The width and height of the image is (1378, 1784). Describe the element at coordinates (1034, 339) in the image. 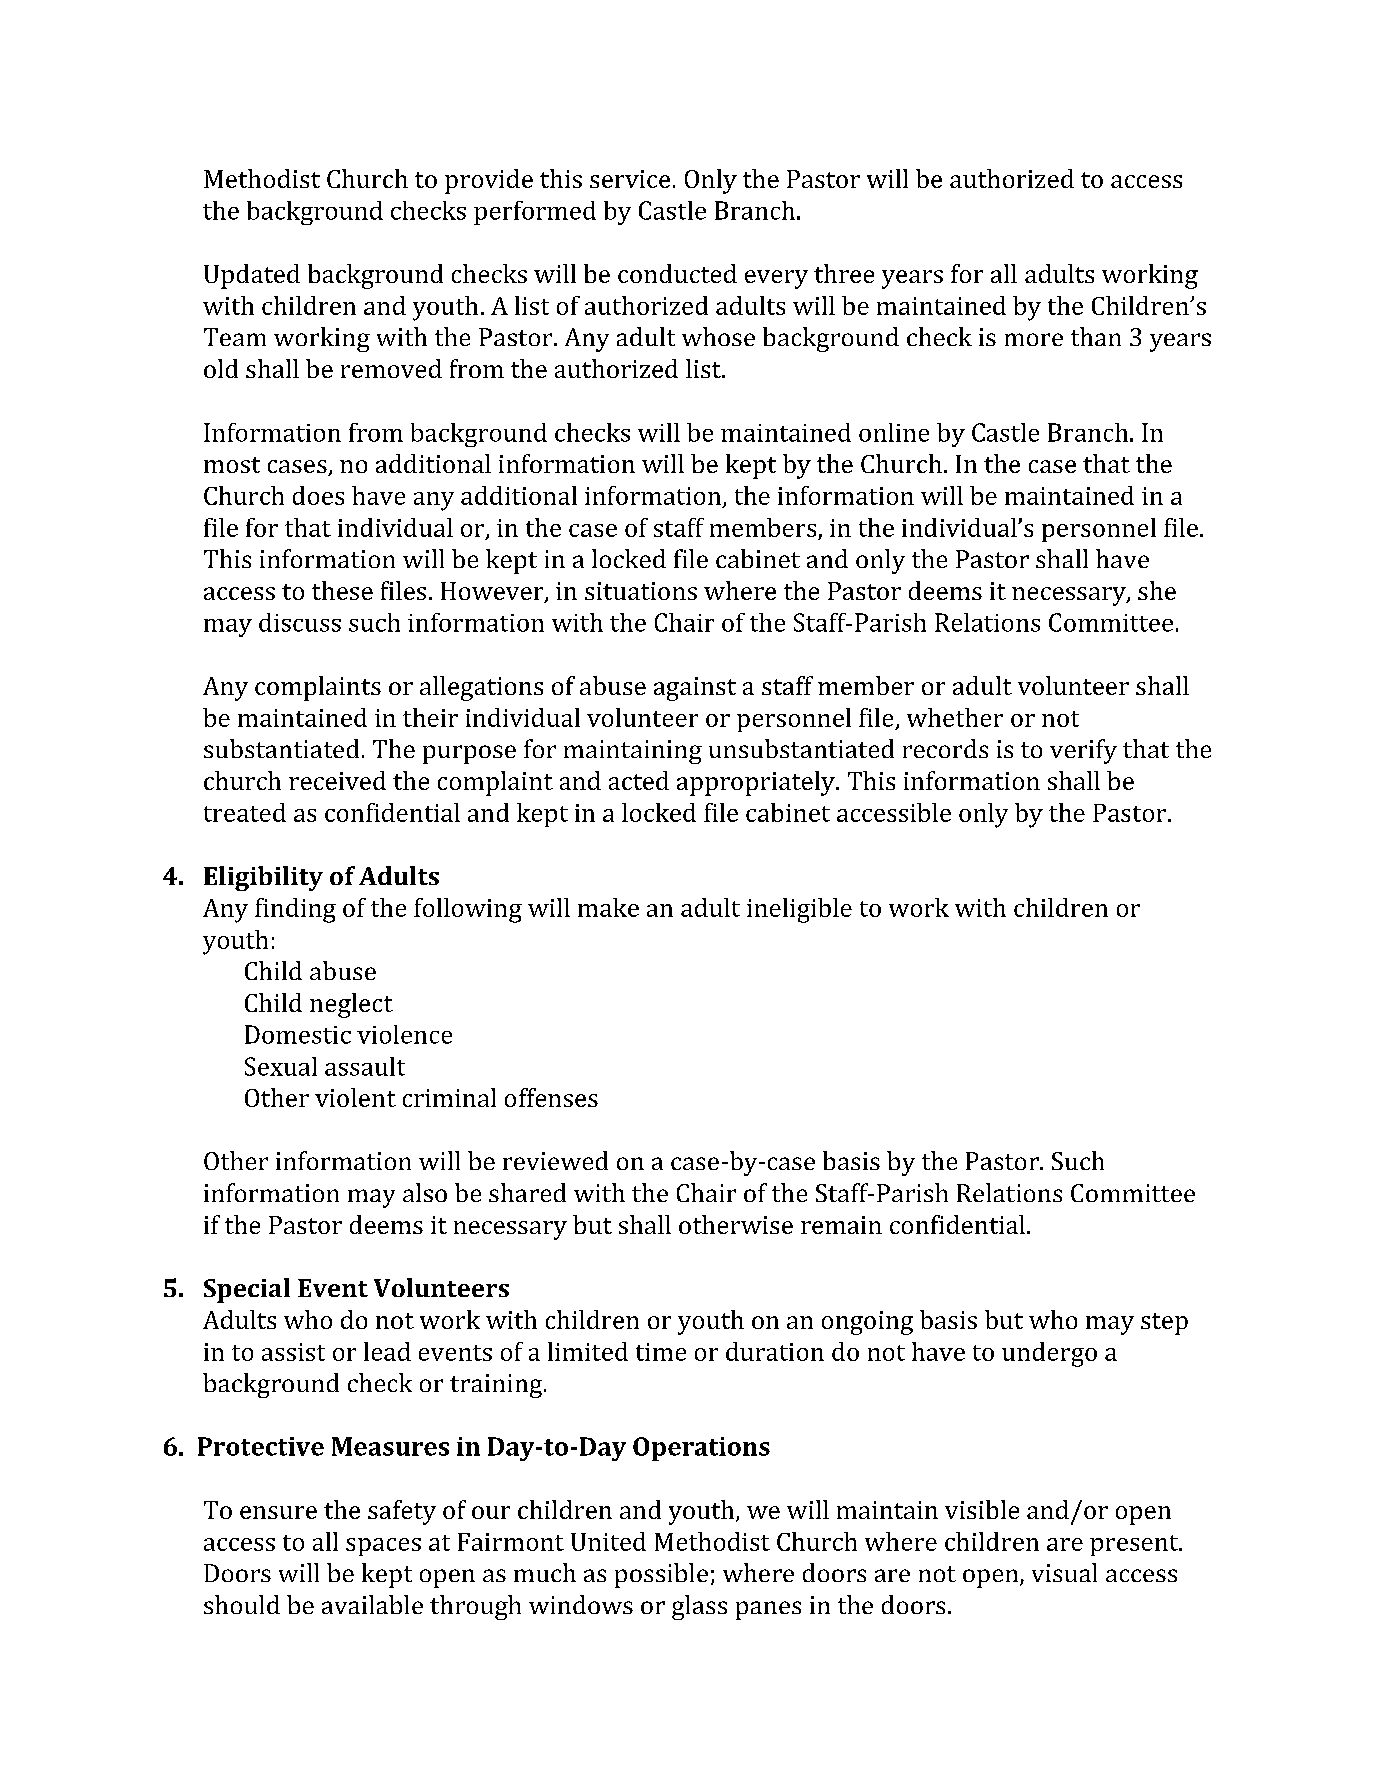

I see `more` at that location.
